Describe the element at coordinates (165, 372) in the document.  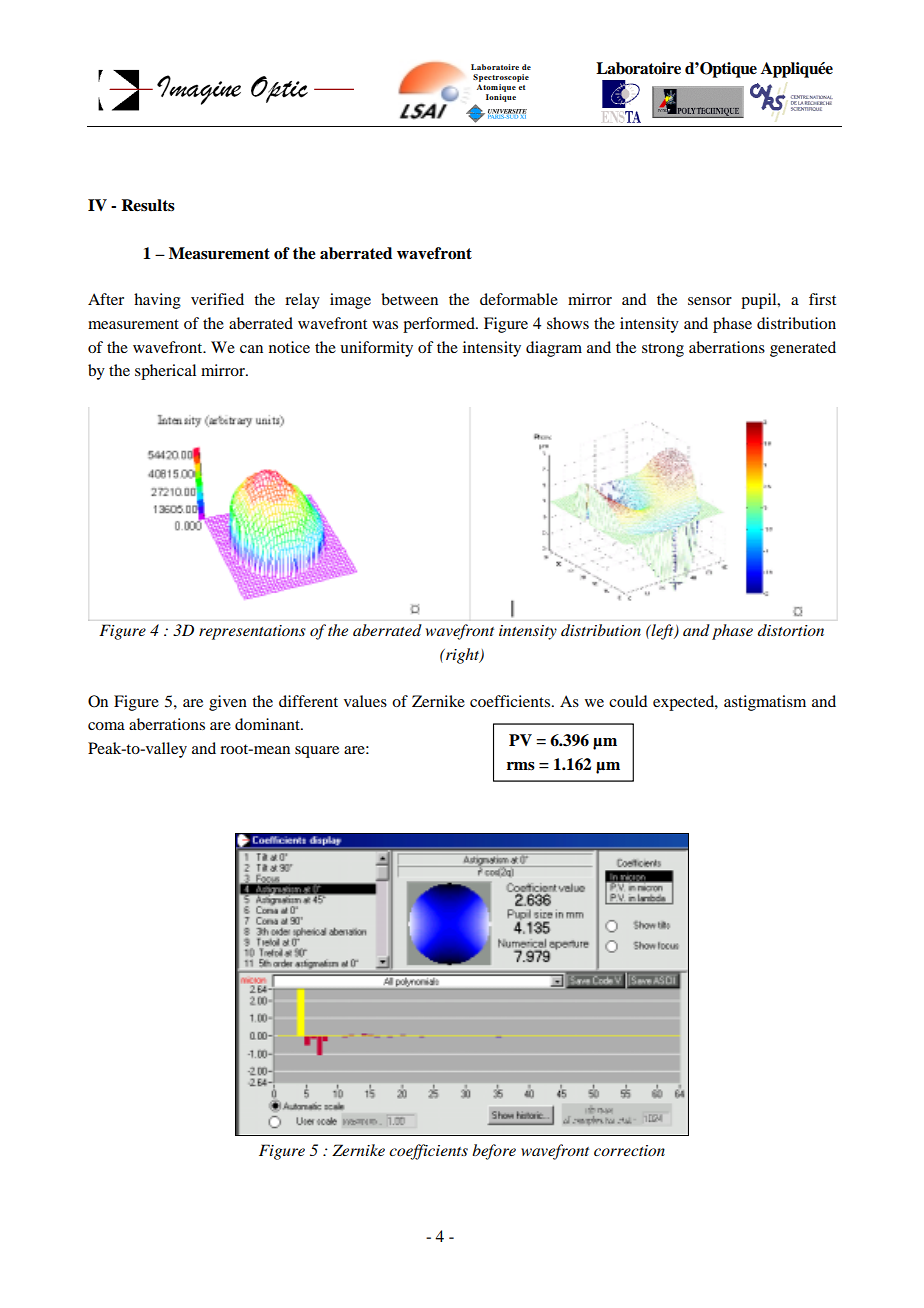
I see `spherical` at that location.
